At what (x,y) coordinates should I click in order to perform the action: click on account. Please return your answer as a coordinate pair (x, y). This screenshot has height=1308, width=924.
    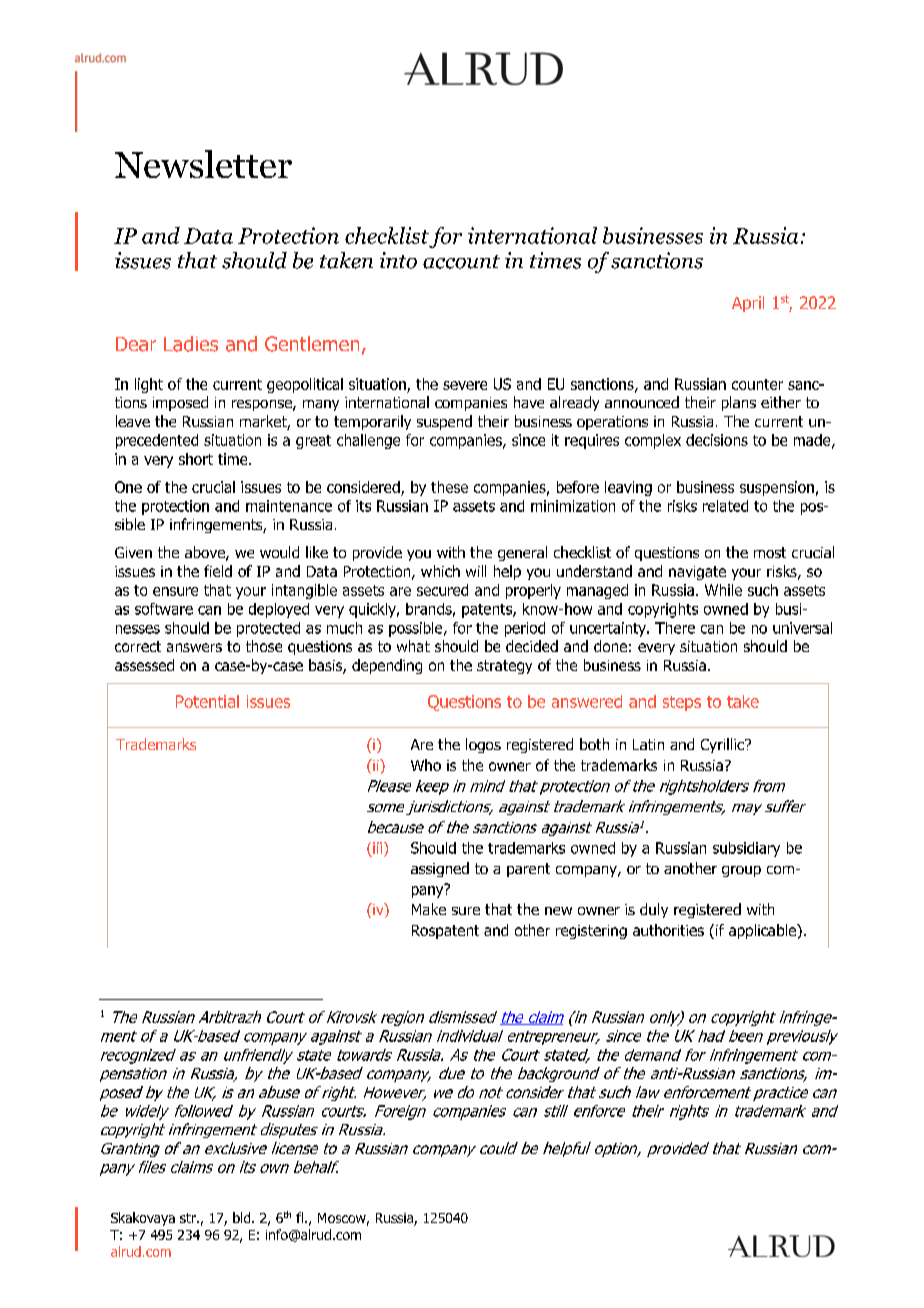
    Looking at the image, I should click on (461, 262).
